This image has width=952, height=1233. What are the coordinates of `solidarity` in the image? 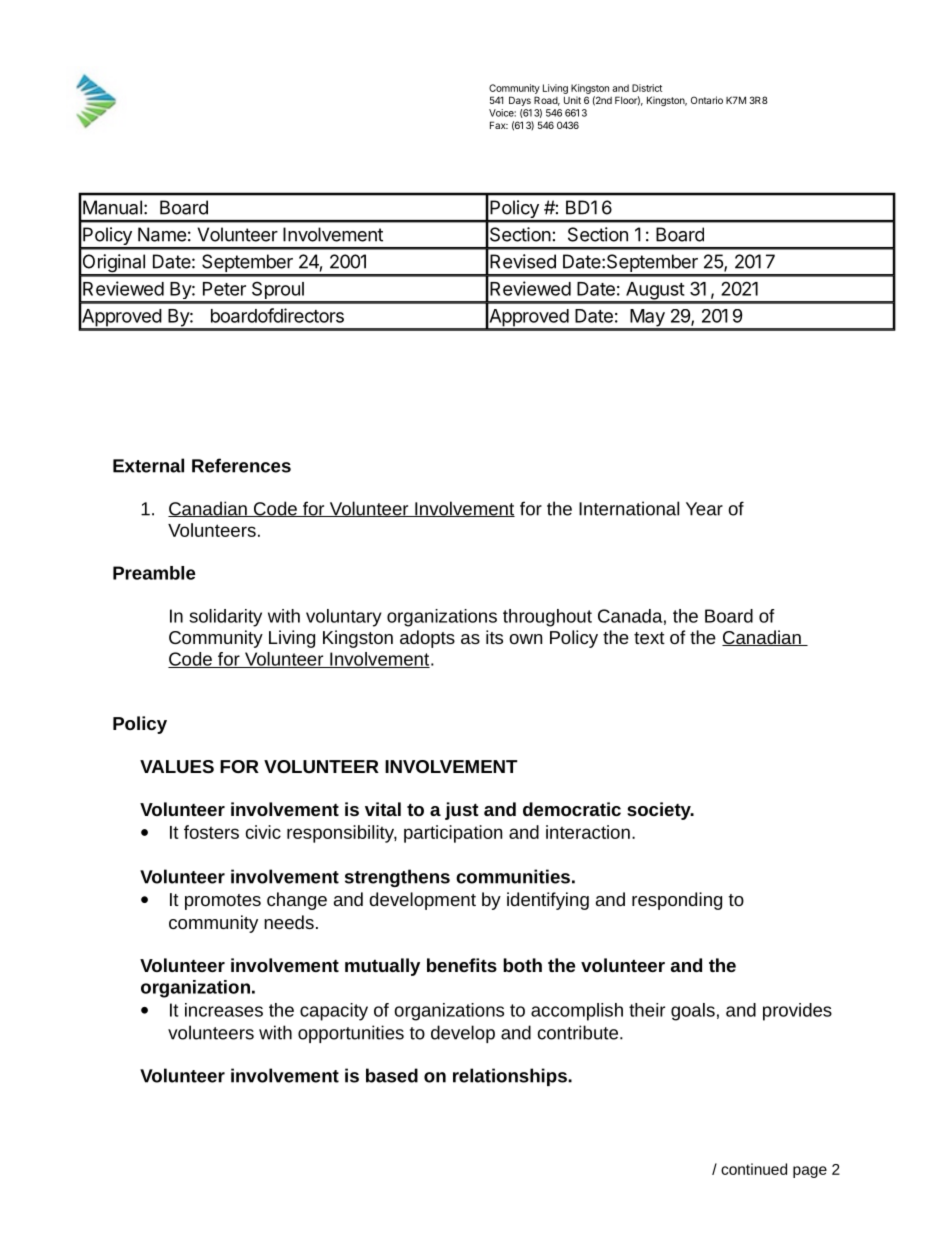 It's located at (225, 618).
